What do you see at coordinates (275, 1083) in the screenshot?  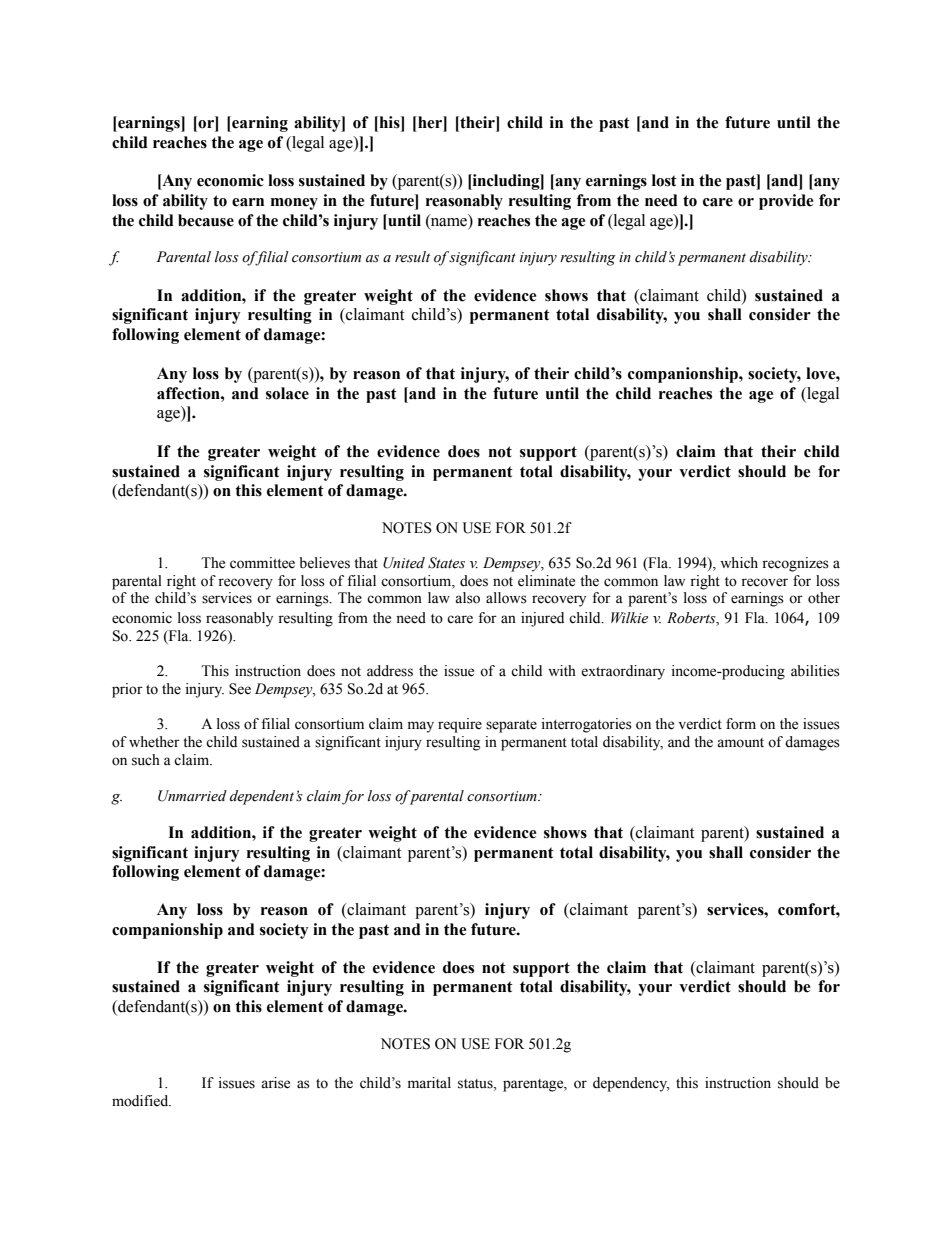 I see `arise` at bounding box center [275, 1083].
